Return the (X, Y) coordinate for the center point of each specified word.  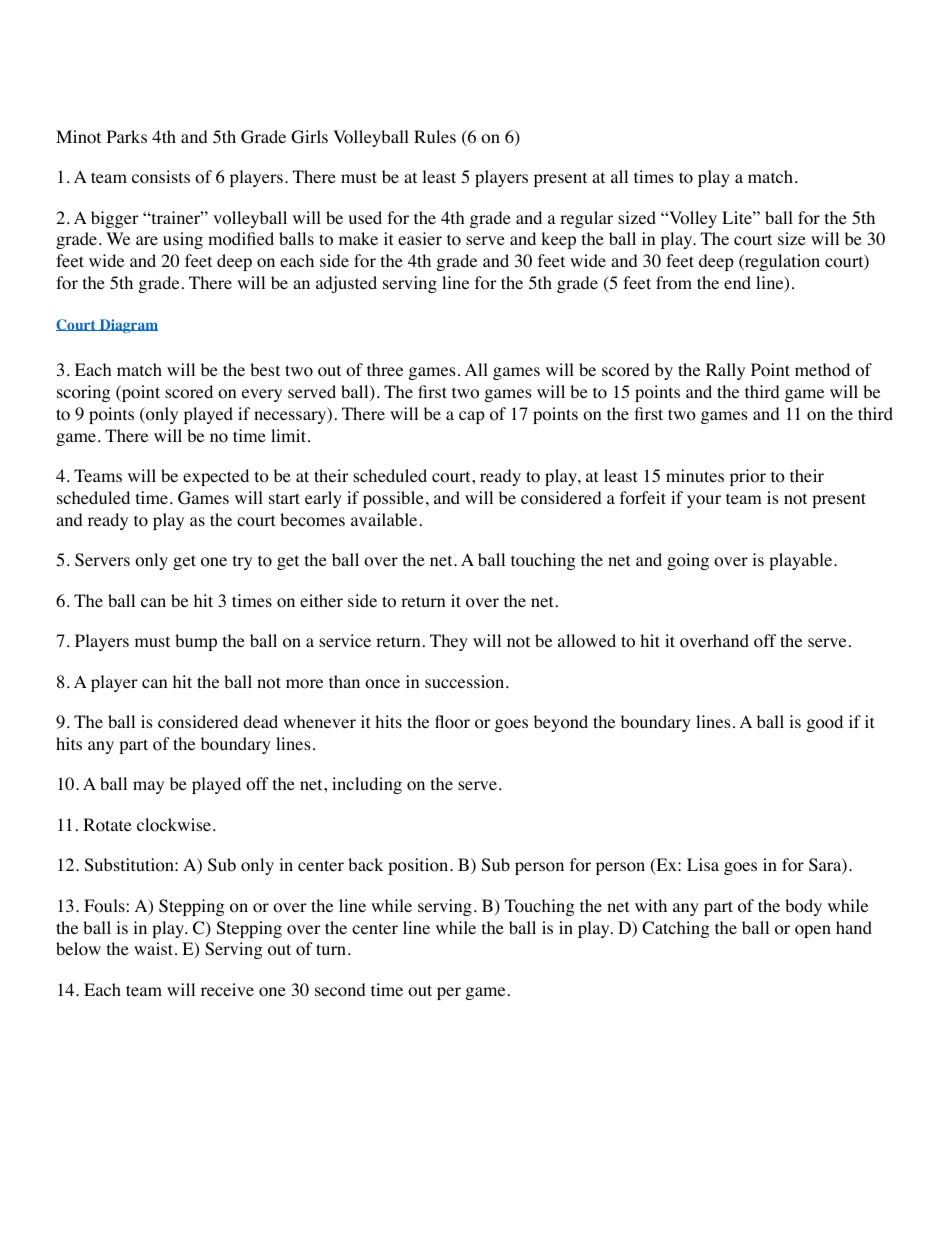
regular (586, 219)
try (242, 562)
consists (161, 177)
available (384, 519)
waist (155, 948)
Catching (676, 929)
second (340, 990)
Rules (435, 136)
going (688, 561)
